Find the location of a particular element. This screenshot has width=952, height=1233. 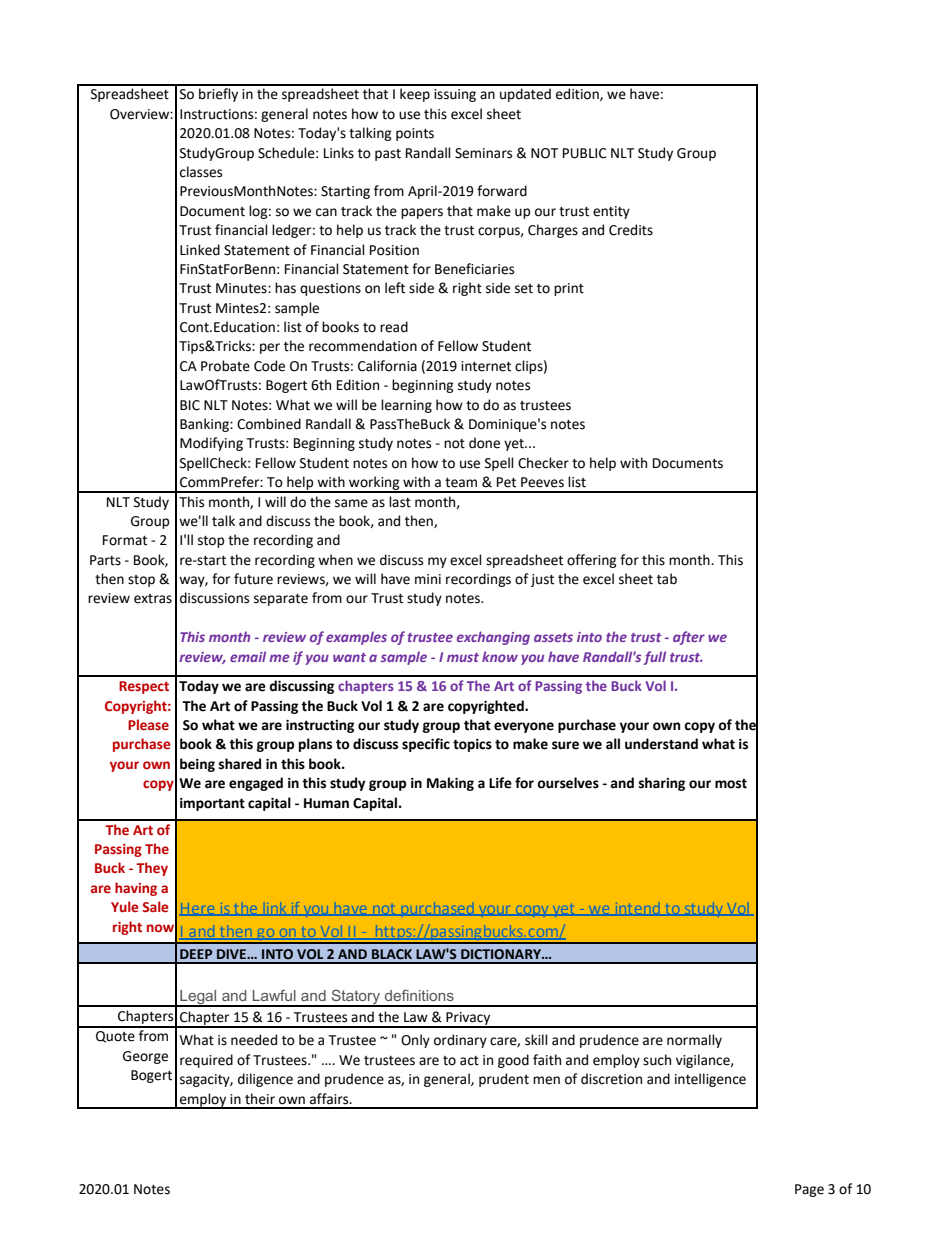

their is located at coordinates (260, 1099).
